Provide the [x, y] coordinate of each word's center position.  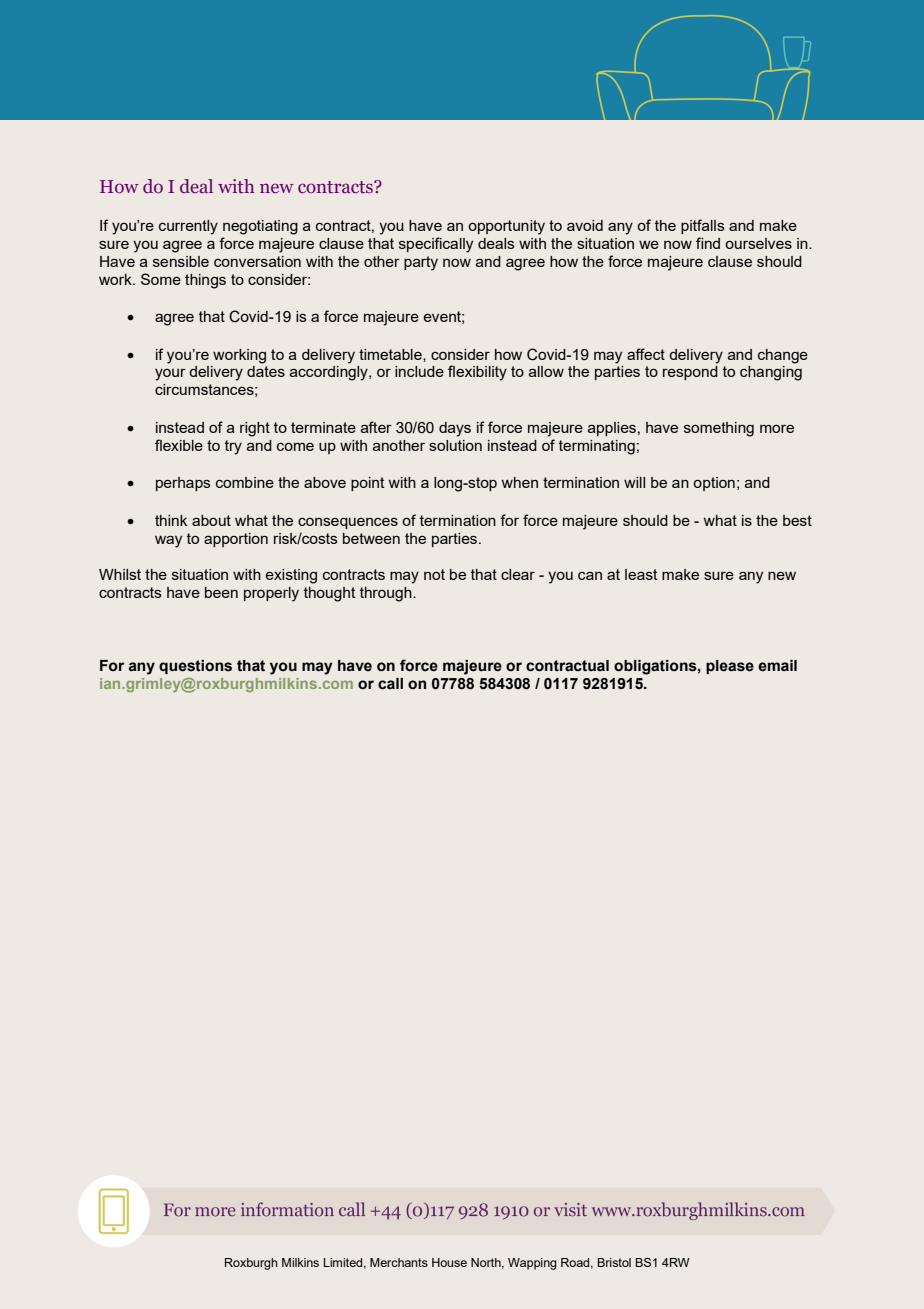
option [714, 484]
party [421, 263]
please [730, 667]
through [387, 594]
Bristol [614, 1262]
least [641, 574]
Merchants [399, 1262]
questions [195, 667]
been [221, 592]
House [449, 1262]
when [520, 482]
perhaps [183, 484]
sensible [181, 261]
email [777, 666]
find [708, 243]
